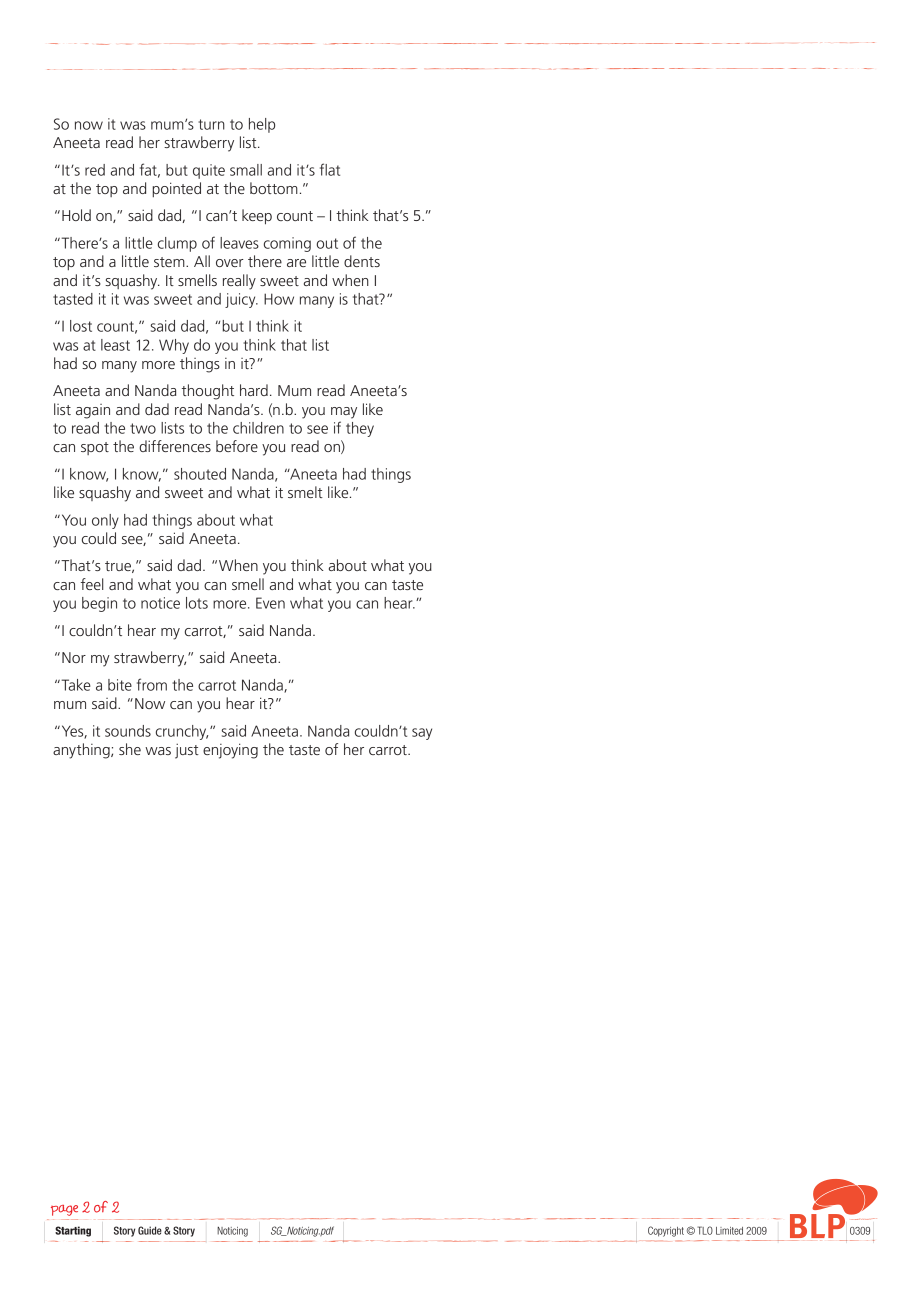 This image has width=924, height=1307. What do you see at coordinates (422, 734) in the image?
I see `say` at bounding box center [422, 734].
